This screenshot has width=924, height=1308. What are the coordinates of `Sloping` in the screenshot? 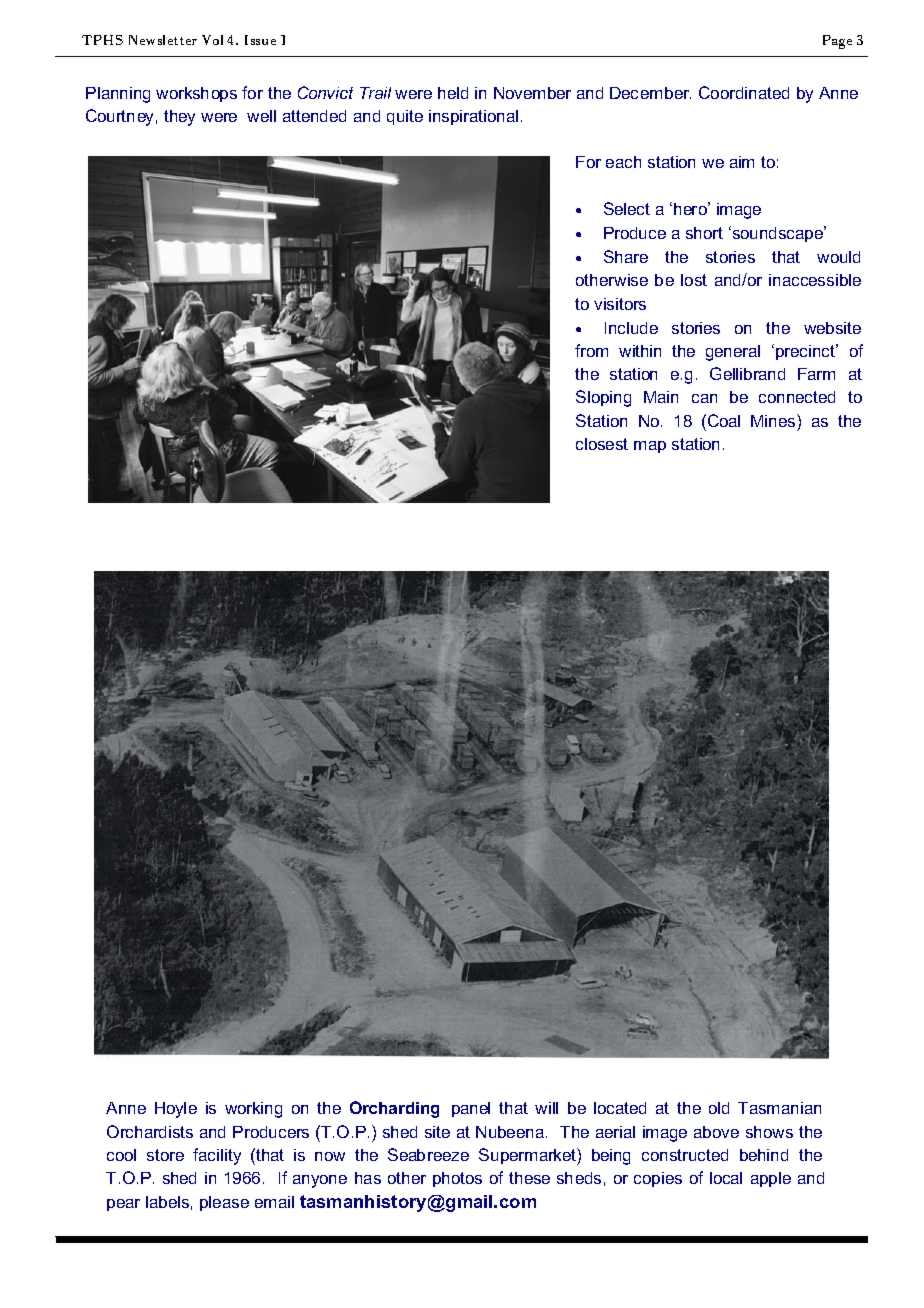 It's located at (603, 398).
